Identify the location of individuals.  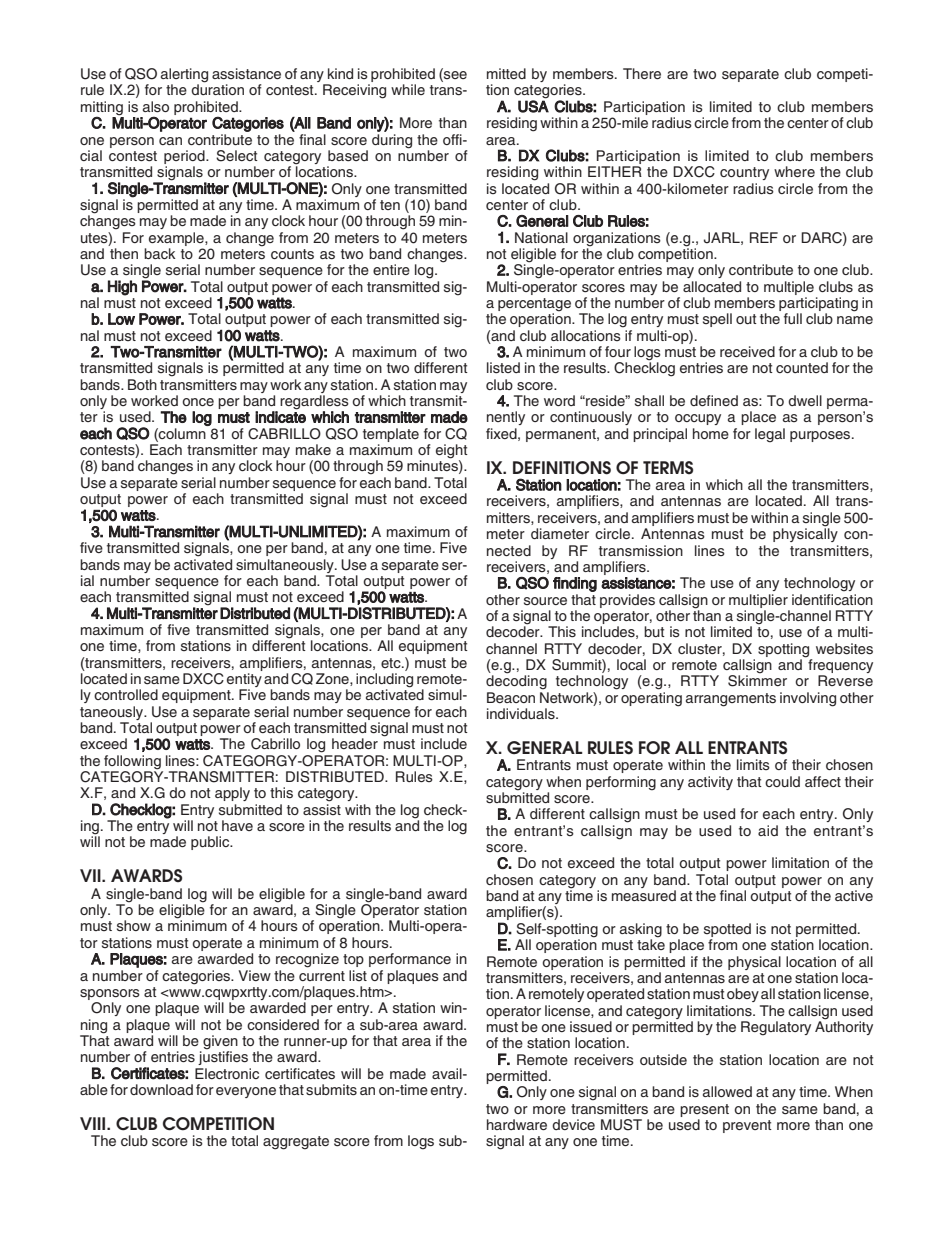
(522, 714).
